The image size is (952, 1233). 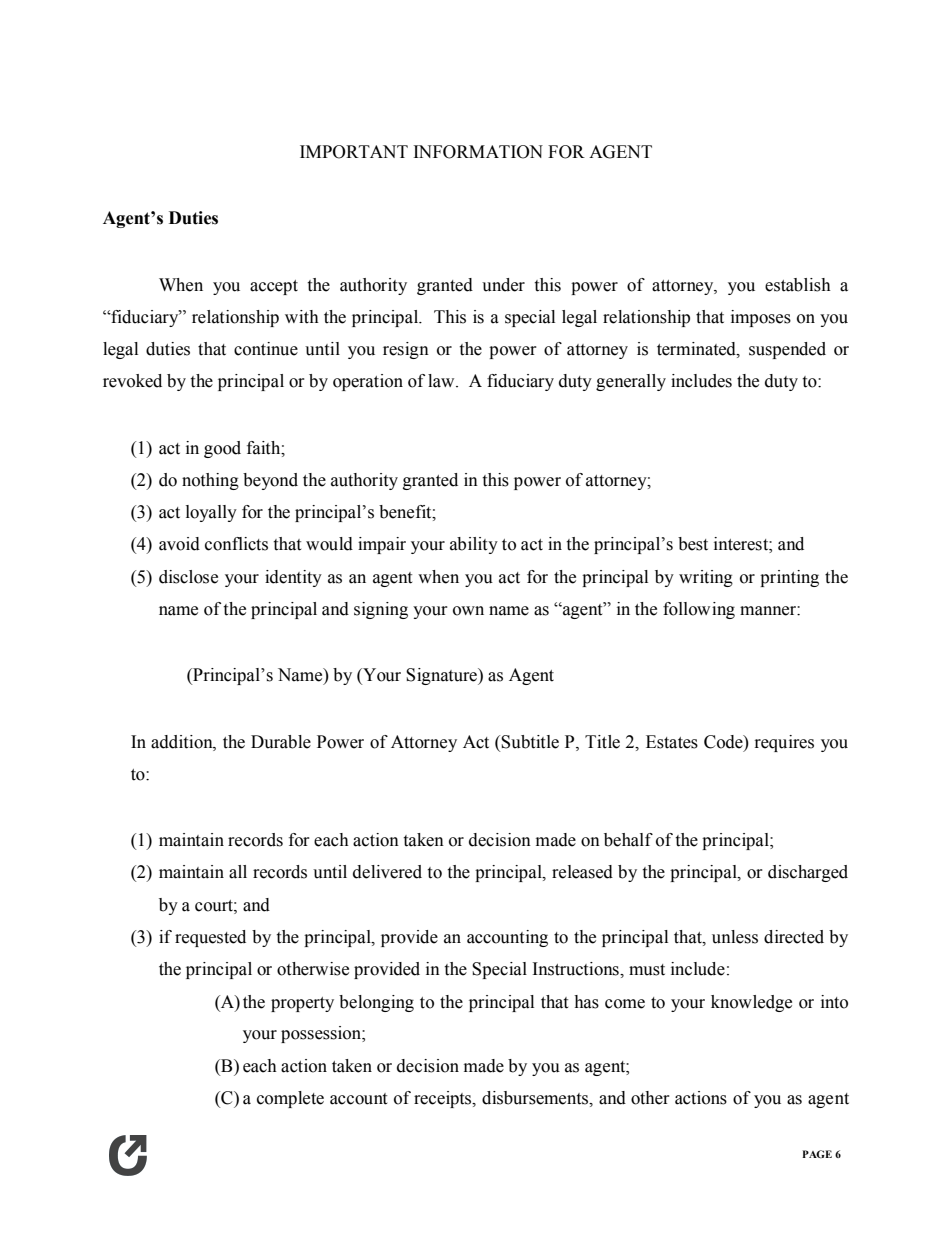 What do you see at coordinates (798, 285) in the screenshot?
I see `establish` at bounding box center [798, 285].
